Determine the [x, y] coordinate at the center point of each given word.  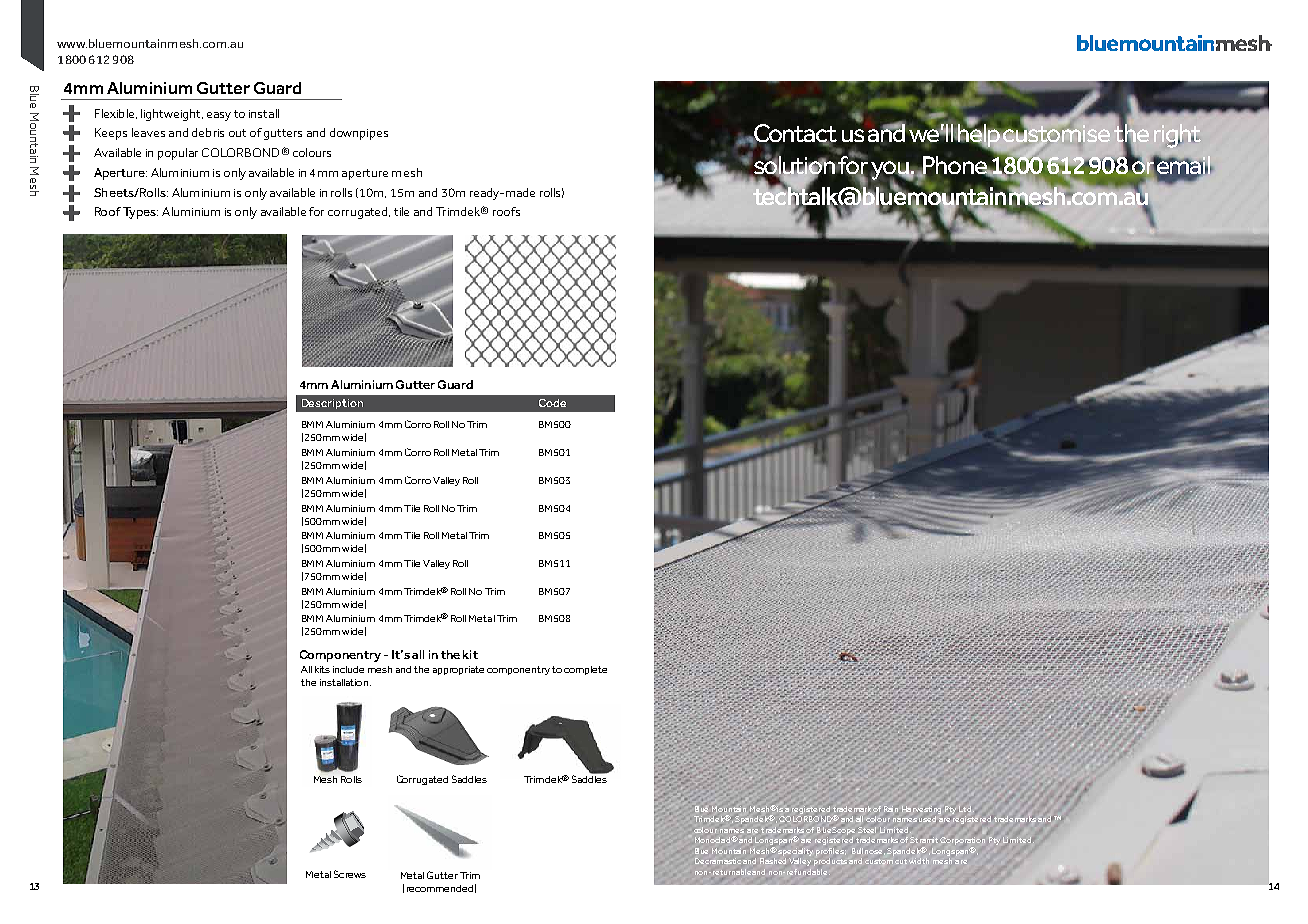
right [1177, 136]
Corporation [962, 841]
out [237, 133]
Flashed [773, 861]
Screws [350, 874]
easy [219, 116]
